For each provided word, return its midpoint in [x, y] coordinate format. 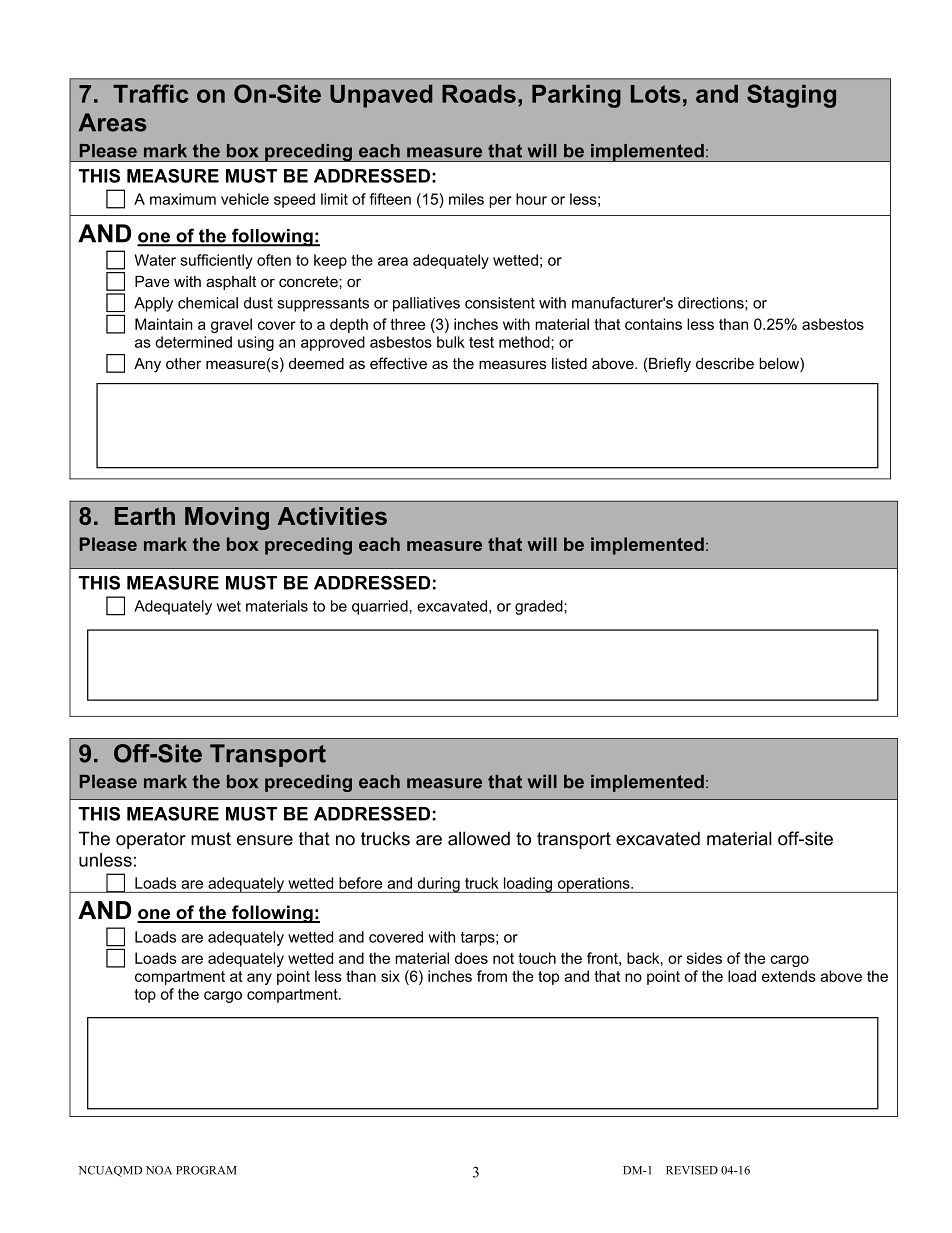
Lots [655, 94]
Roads [479, 94]
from [492, 976]
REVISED [692, 1170]
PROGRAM [206, 1170]
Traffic [151, 93]
